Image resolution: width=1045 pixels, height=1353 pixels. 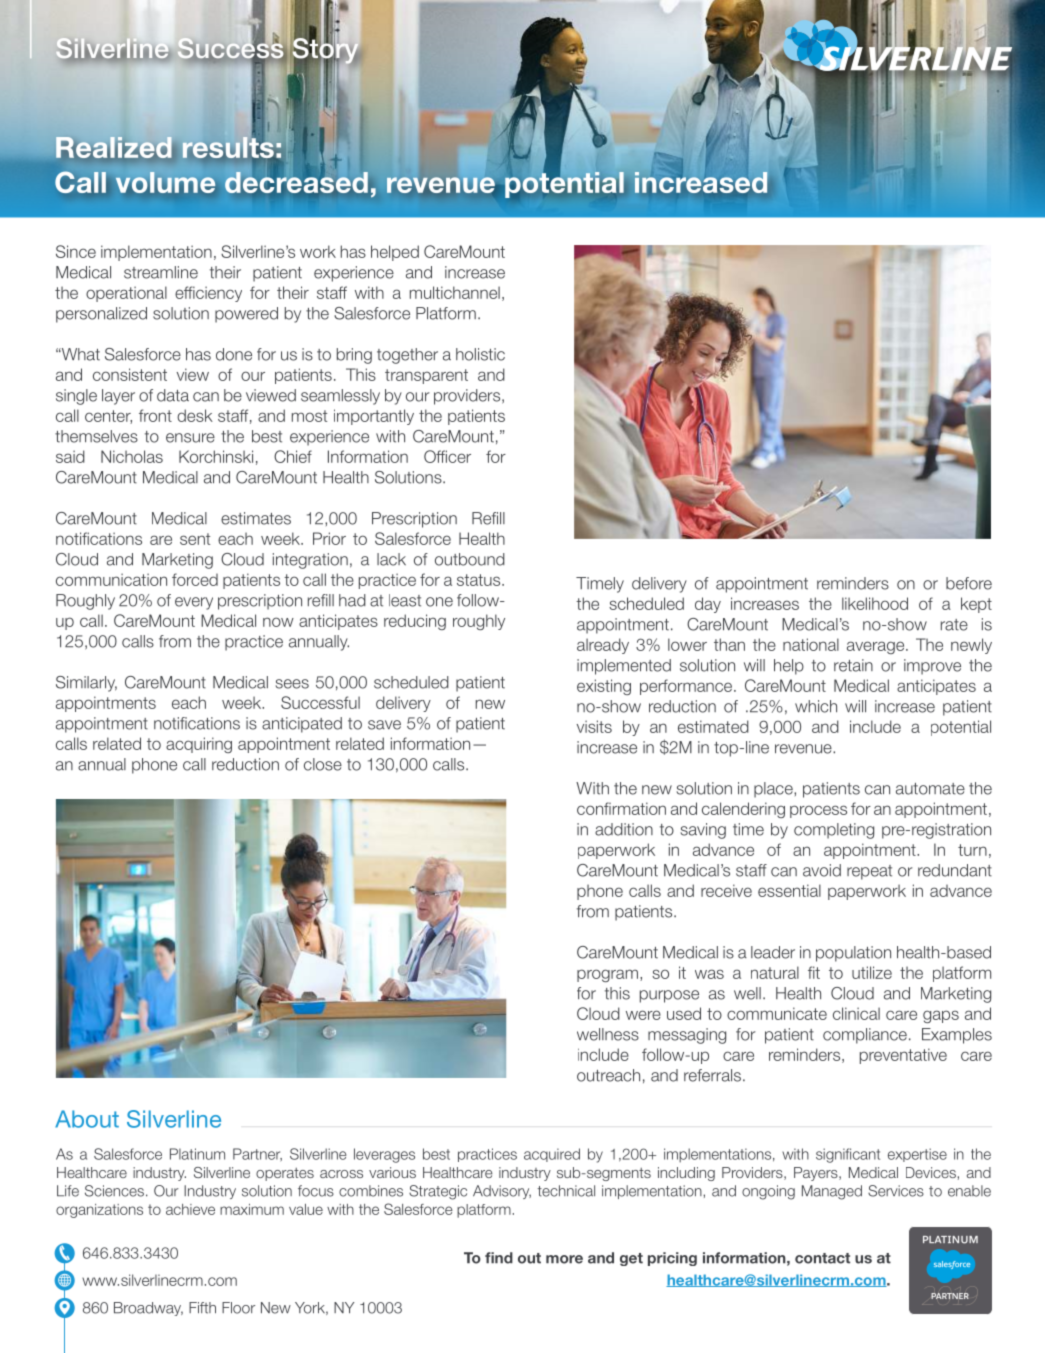 What do you see at coordinates (455, 292) in the document?
I see `multichannel` at bounding box center [455, 292].
